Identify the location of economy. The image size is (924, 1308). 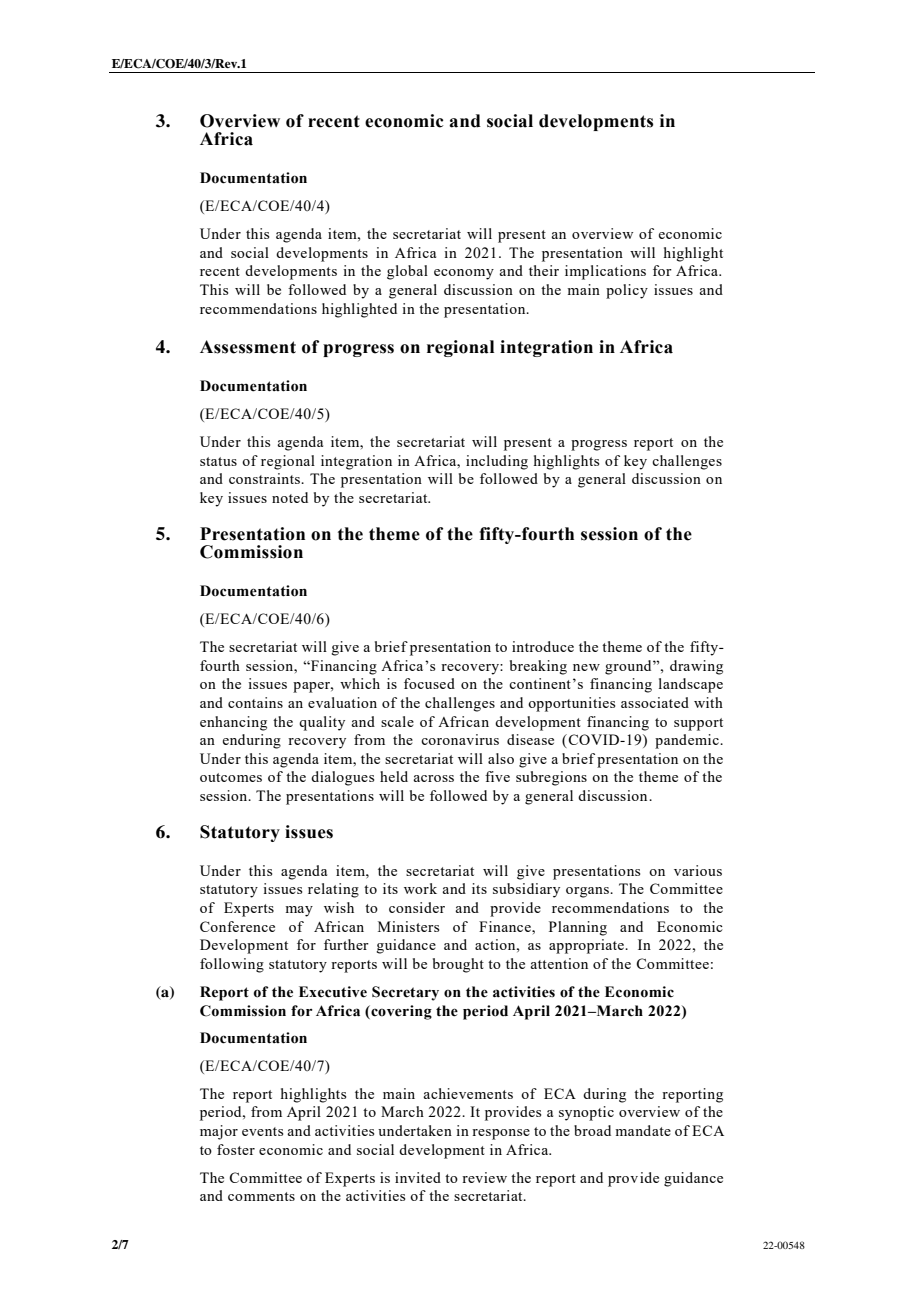
(464, 274).
